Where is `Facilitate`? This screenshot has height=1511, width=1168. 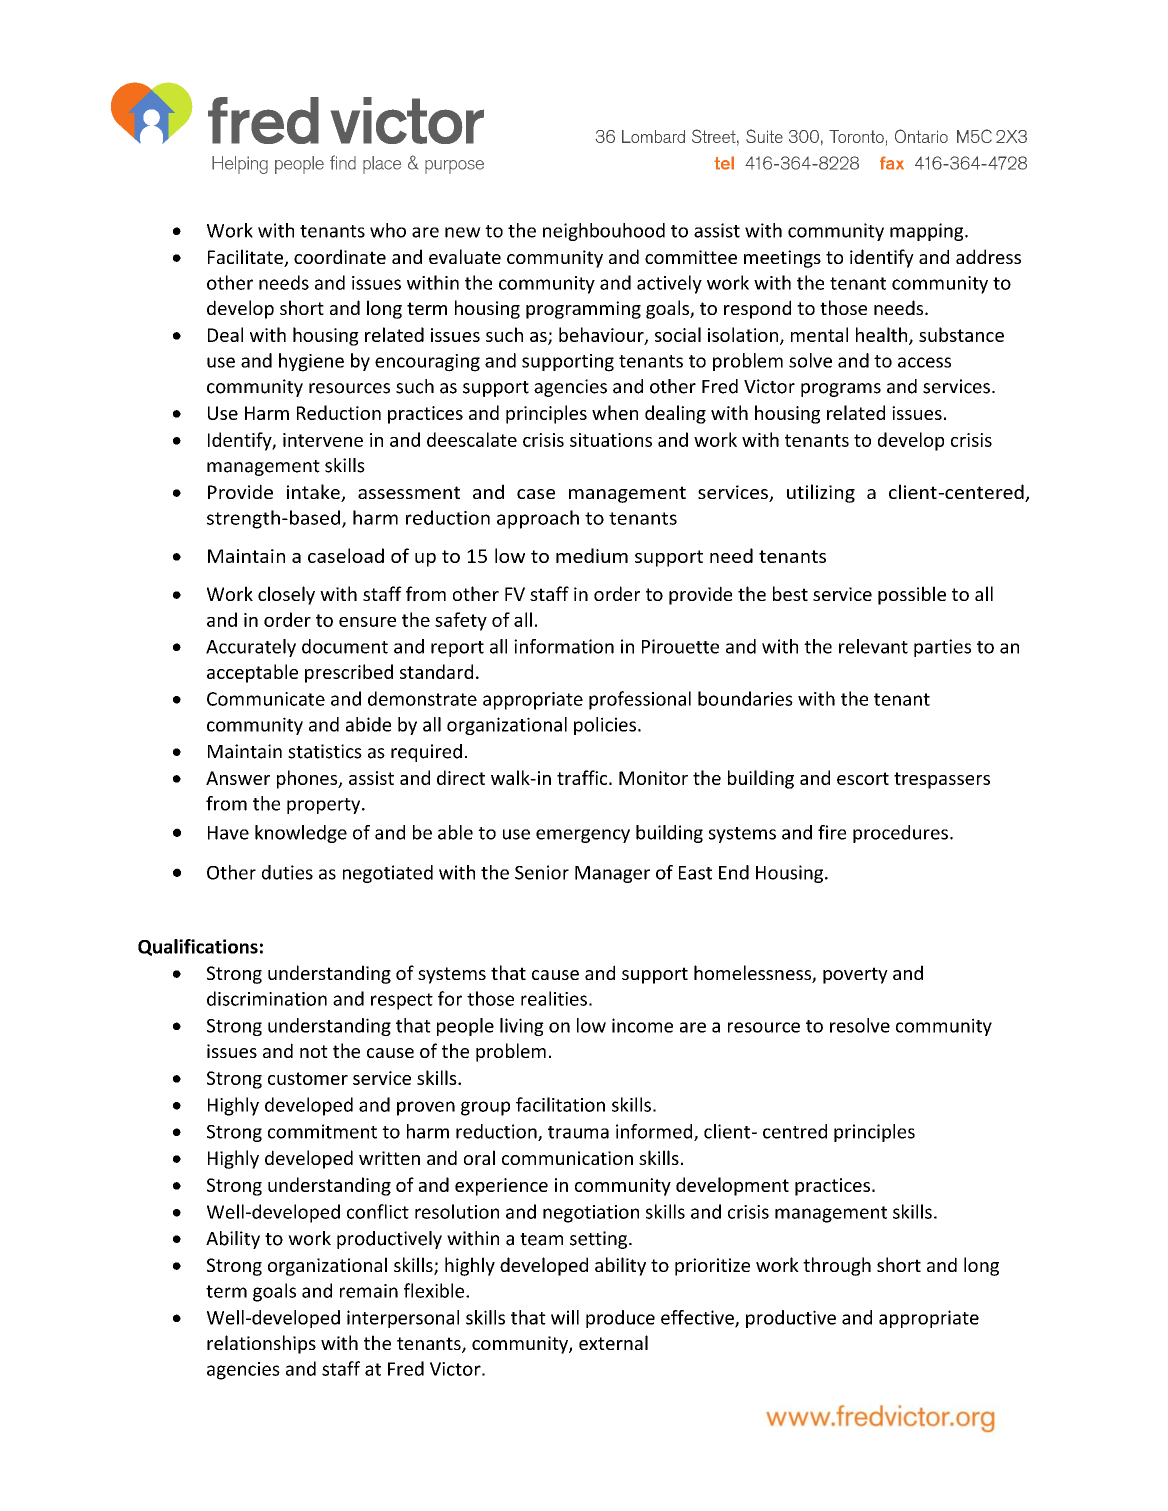 Facilitate is located at coordinates (246, 258).
